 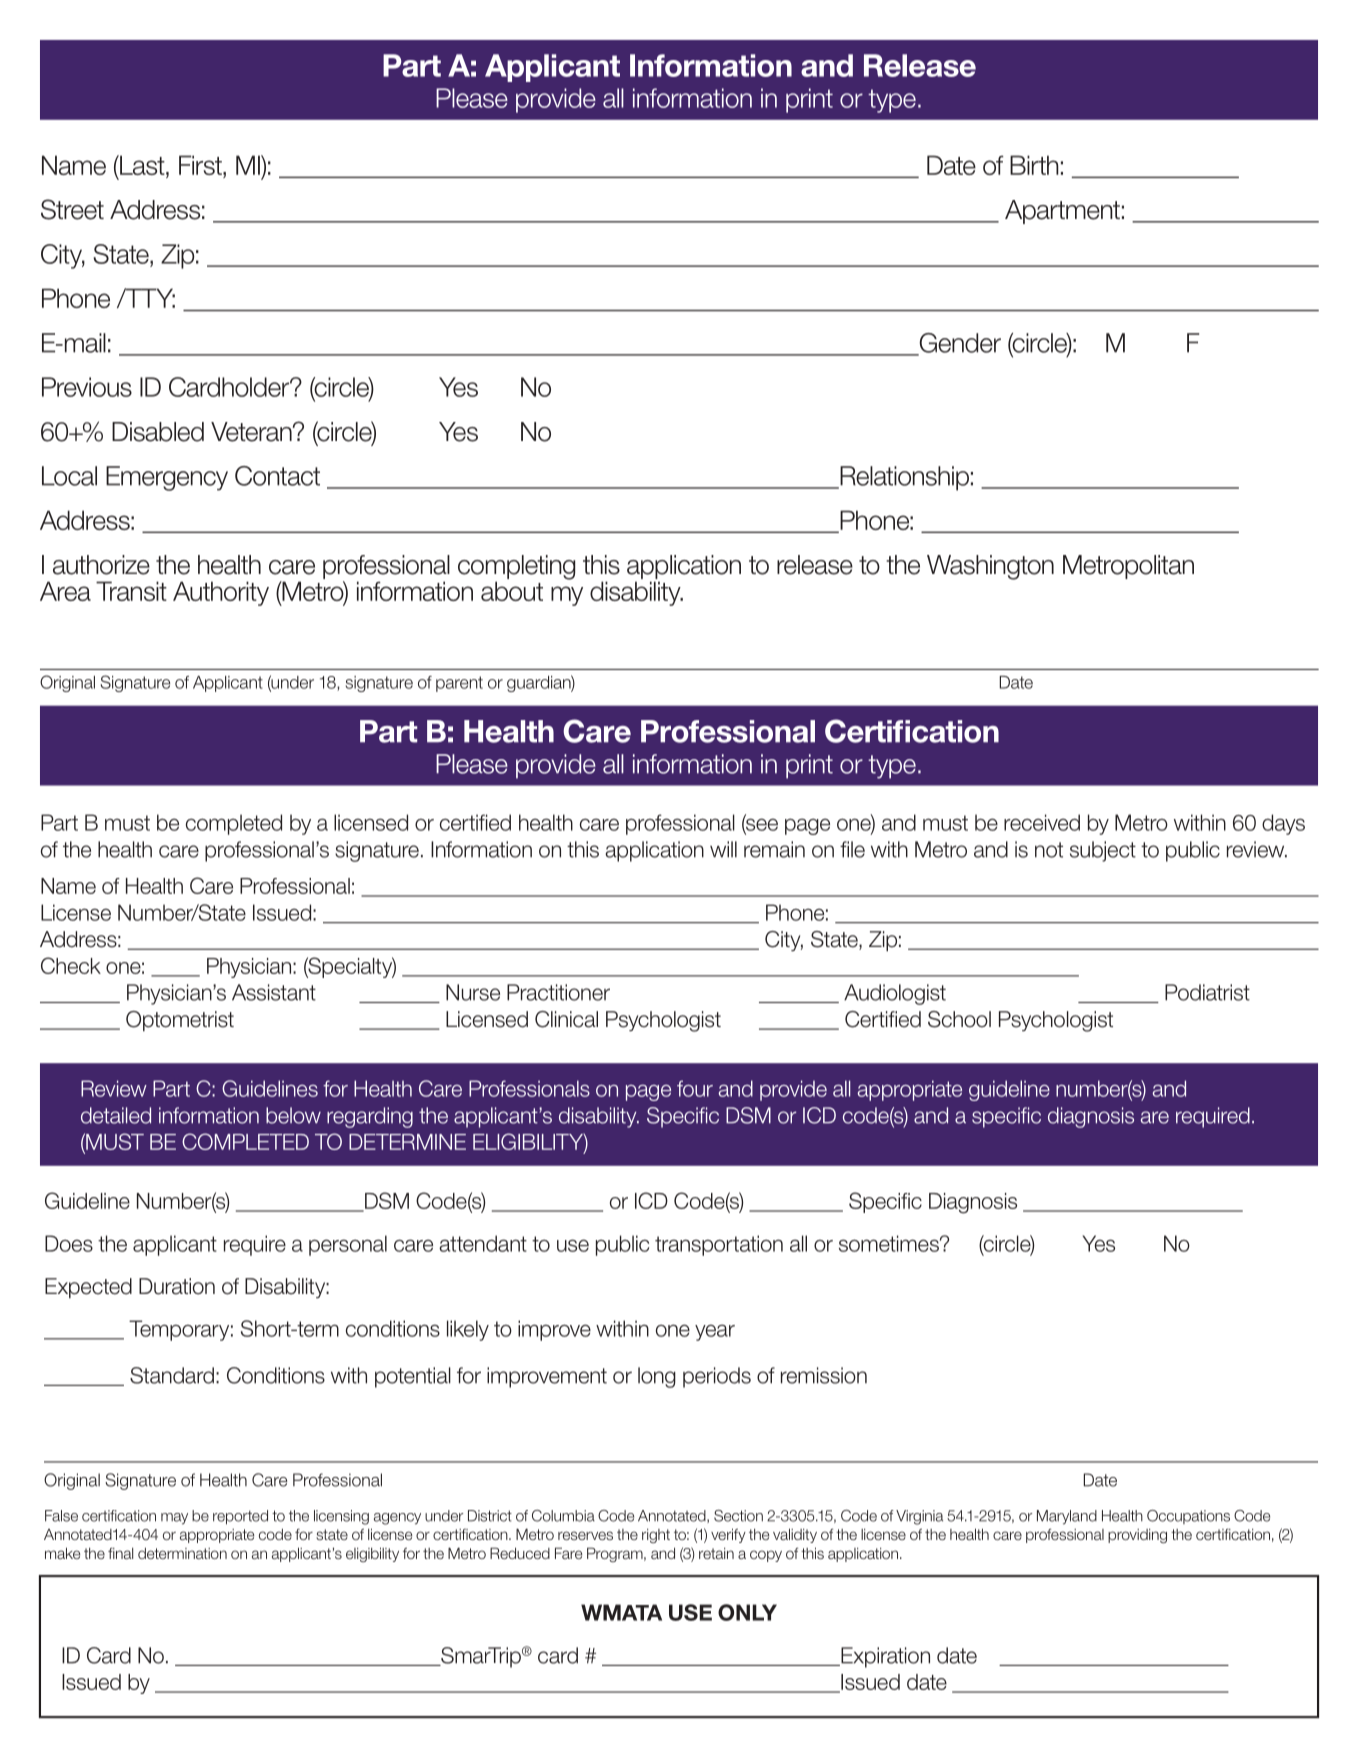 I want to click on Washington, so click(x=990, y=567).
